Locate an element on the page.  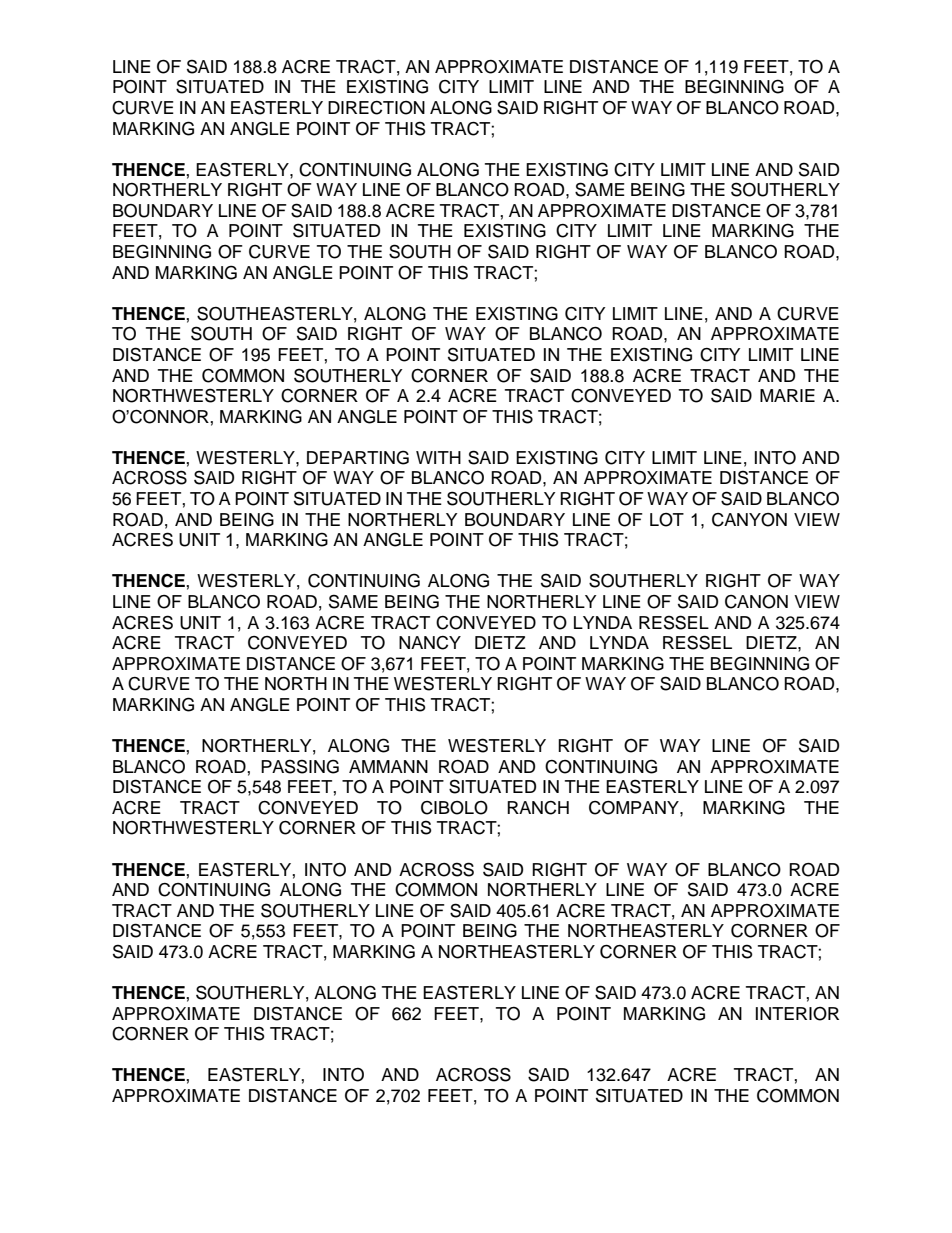
DIRECTION is located at coordinates (376, 108).
